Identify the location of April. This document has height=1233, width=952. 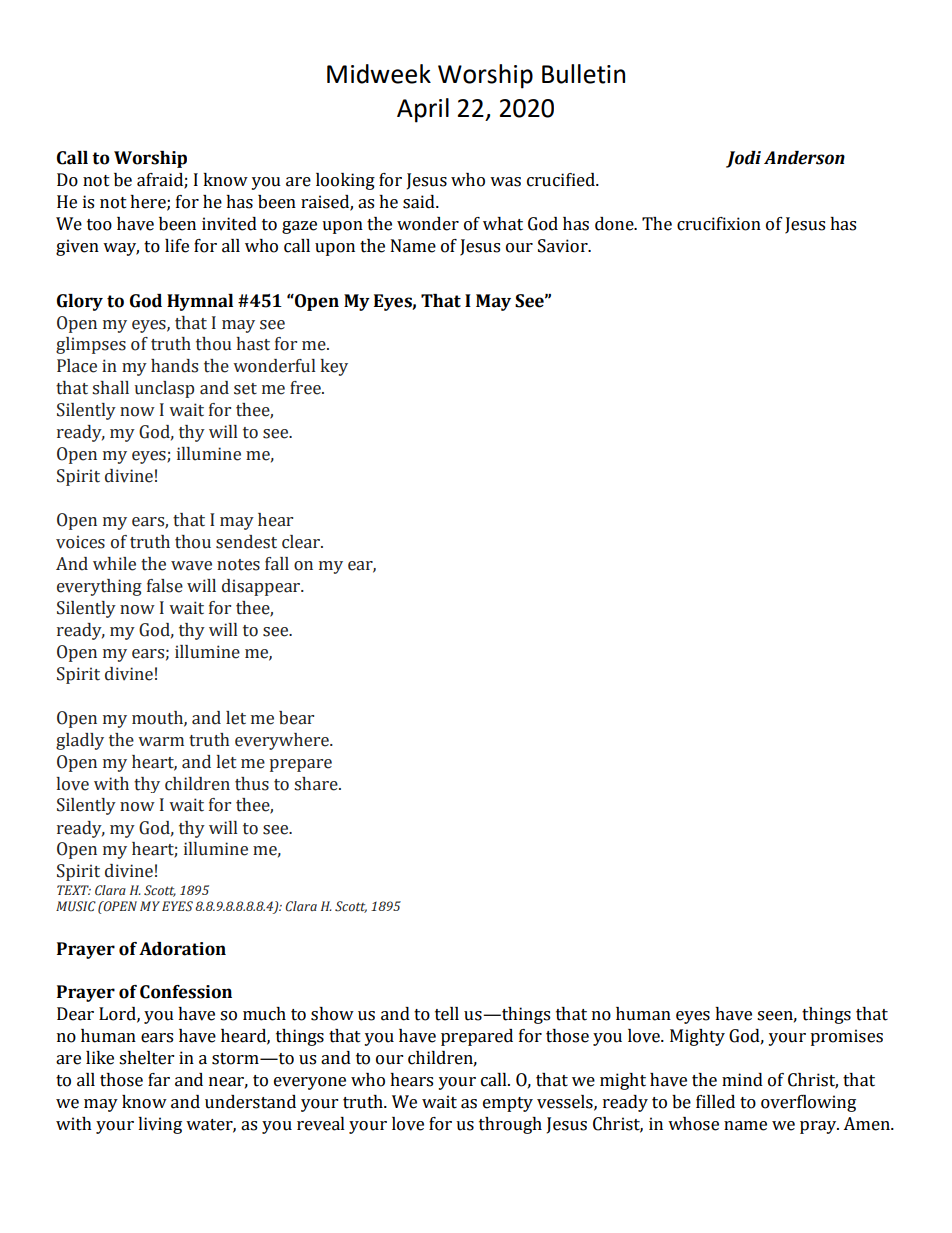
(423, 110).
